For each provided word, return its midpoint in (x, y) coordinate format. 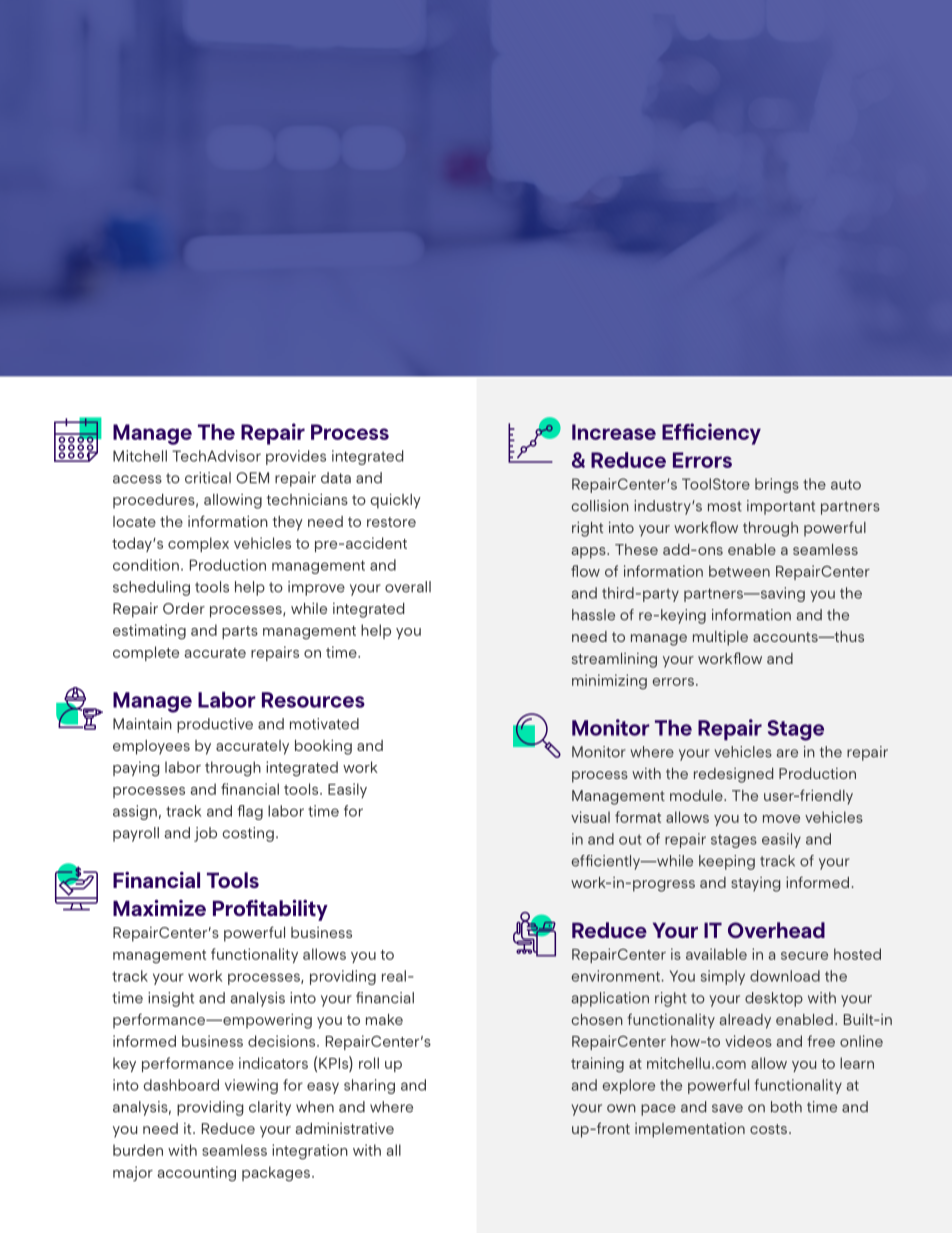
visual (590, 817)
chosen (597, 1019)
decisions (283, 1041)
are (787, 753)
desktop (774, 999)
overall (408, 587)
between (739, 571)
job (205, 834)
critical (208, 478)
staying (755, 884)
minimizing (609, 682)
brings (777, 485)
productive (215, 725)
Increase (614, 432)
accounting (196, 1174)
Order (184, 608)
